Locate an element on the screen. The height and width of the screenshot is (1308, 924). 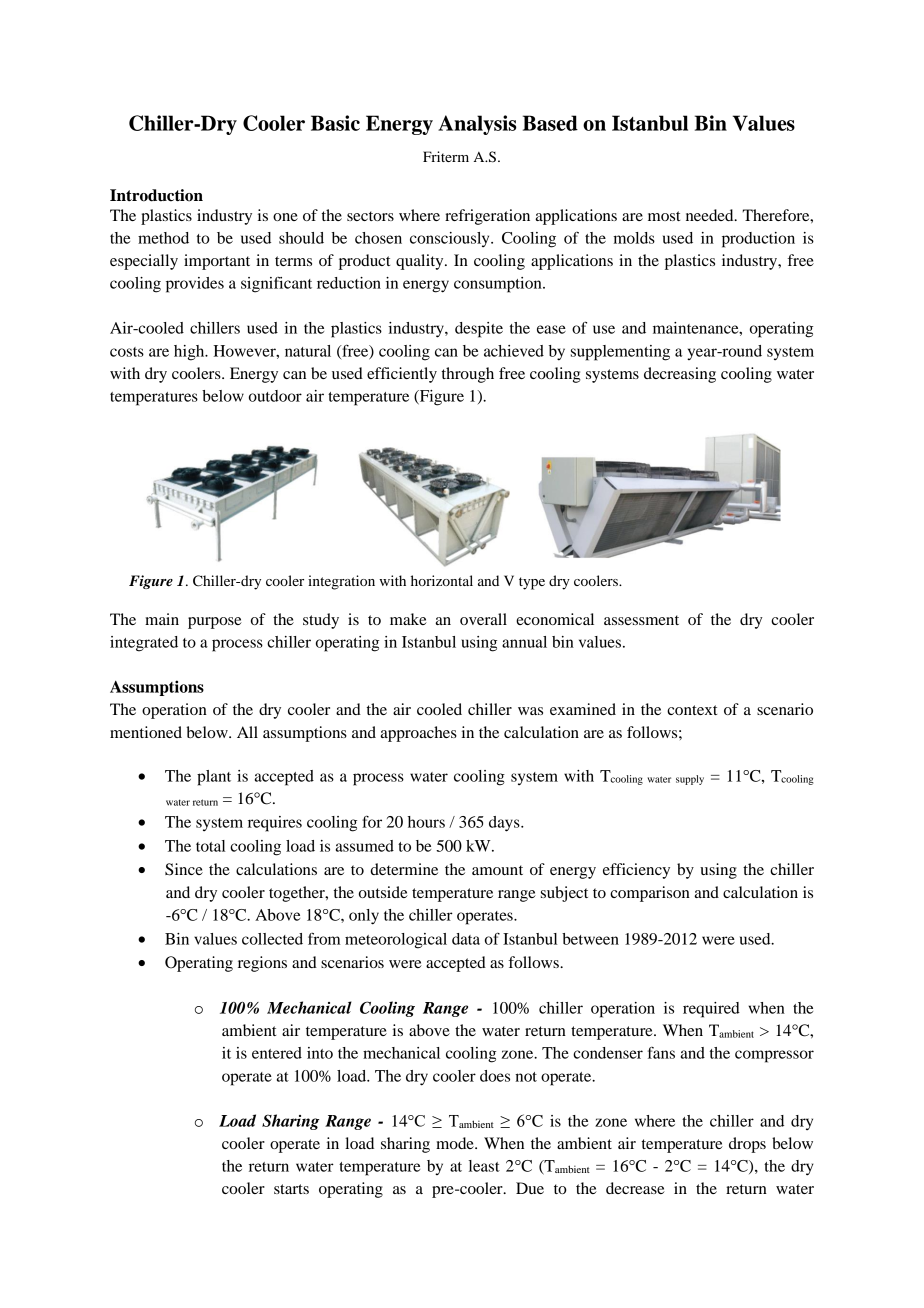
total is located at coordinates (210, 846).
